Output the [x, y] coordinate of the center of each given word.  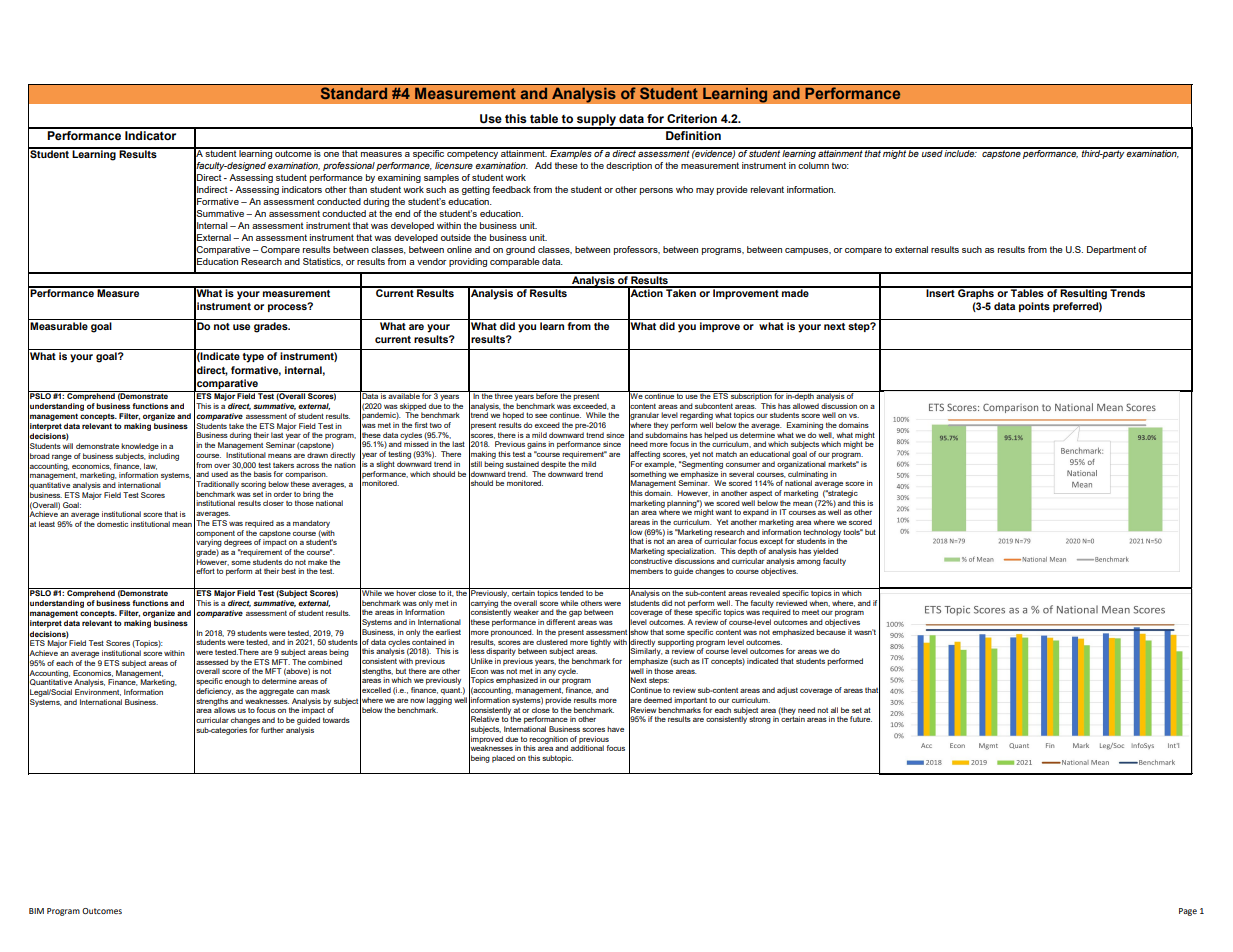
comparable [515, 262]
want [723, 512]
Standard [354, 93]
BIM [36, 911]
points [1034, 307]
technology [822, 534]
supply [596, 121]
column [813, 165]
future [861, 719]
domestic [112, 524]
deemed [658, 700]
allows [225, 709]
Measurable [59, 326]
